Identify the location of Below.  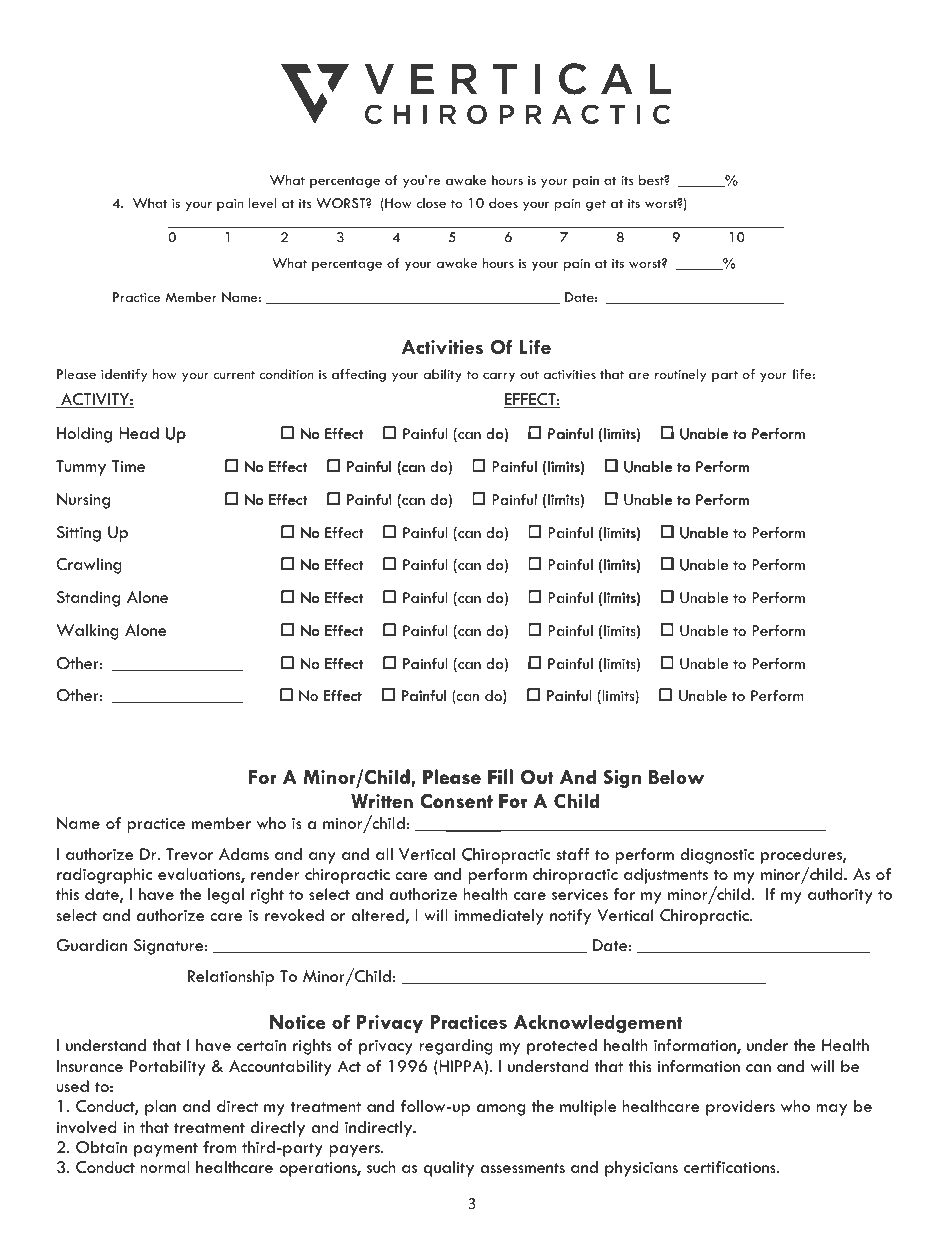
(676, 776).
